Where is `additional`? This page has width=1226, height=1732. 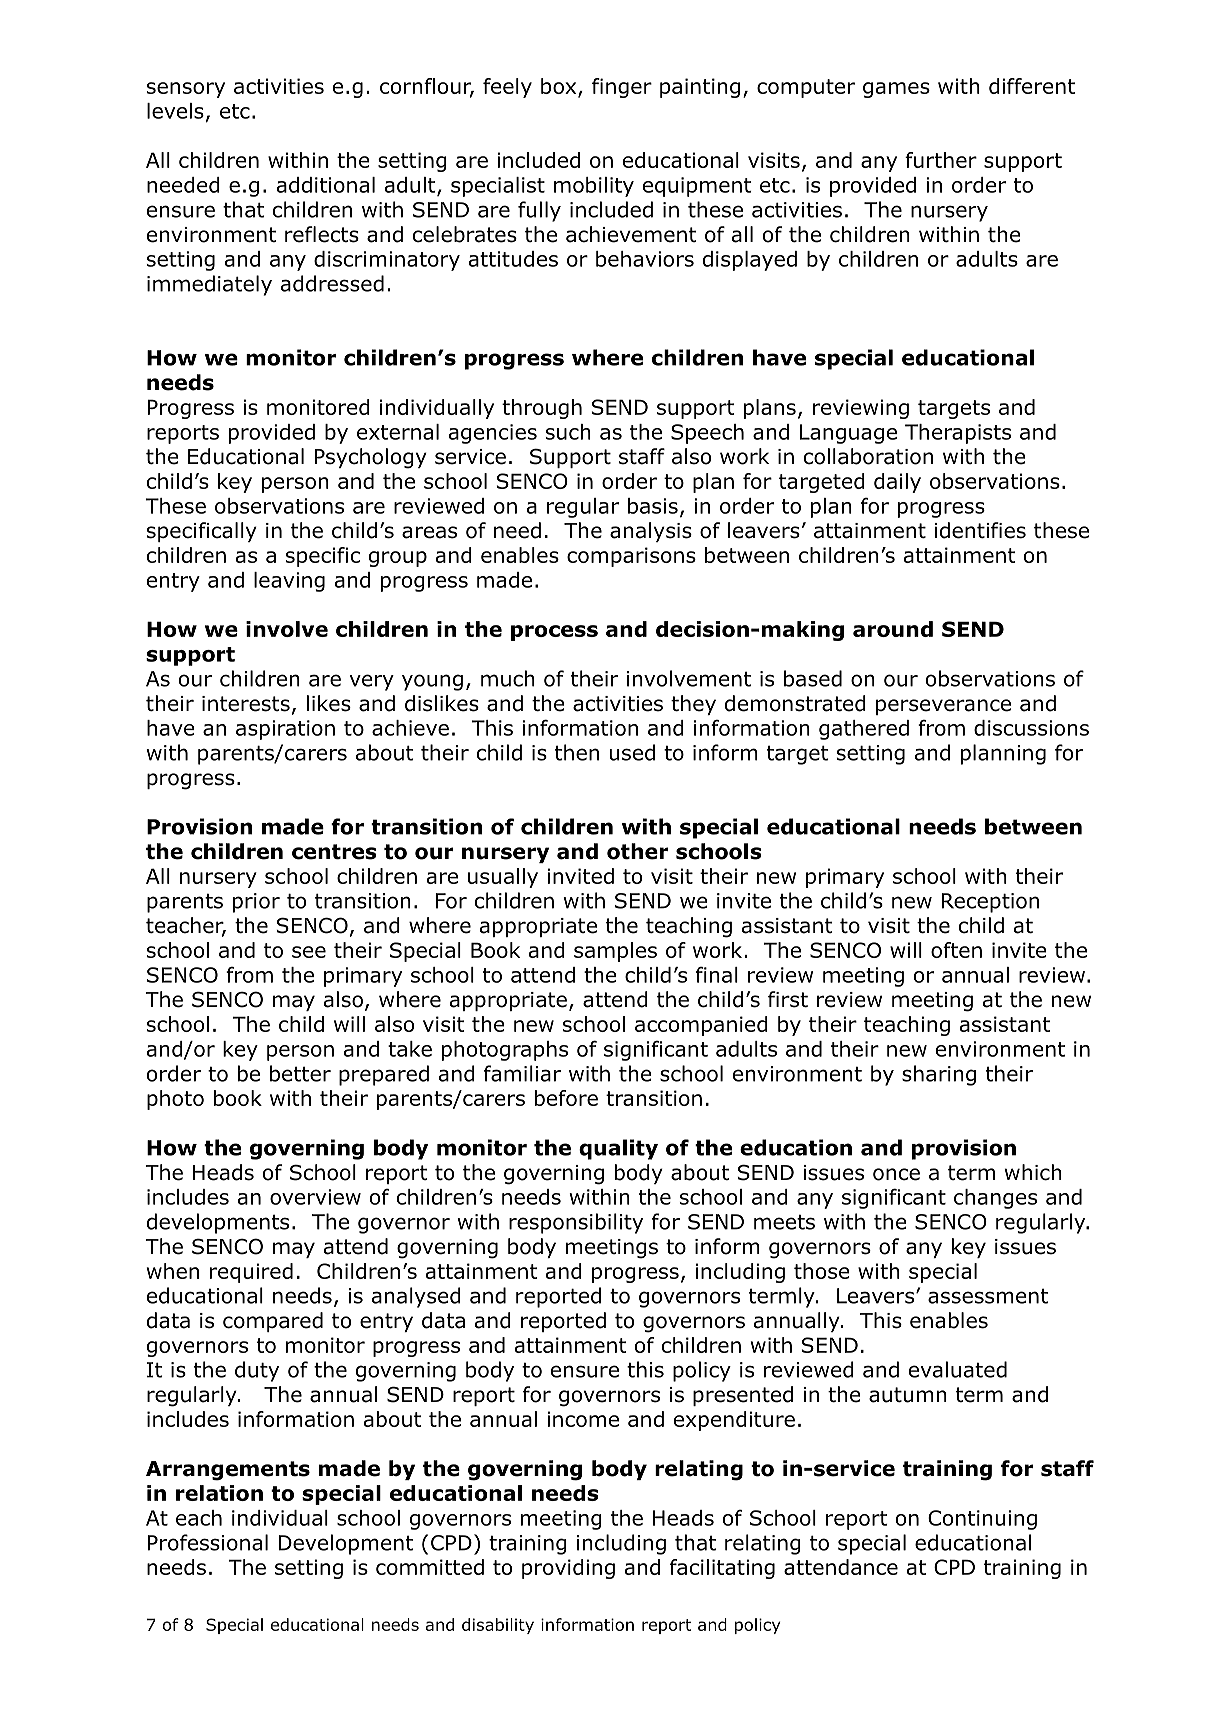
additional is located at coordinates (326, 185).
